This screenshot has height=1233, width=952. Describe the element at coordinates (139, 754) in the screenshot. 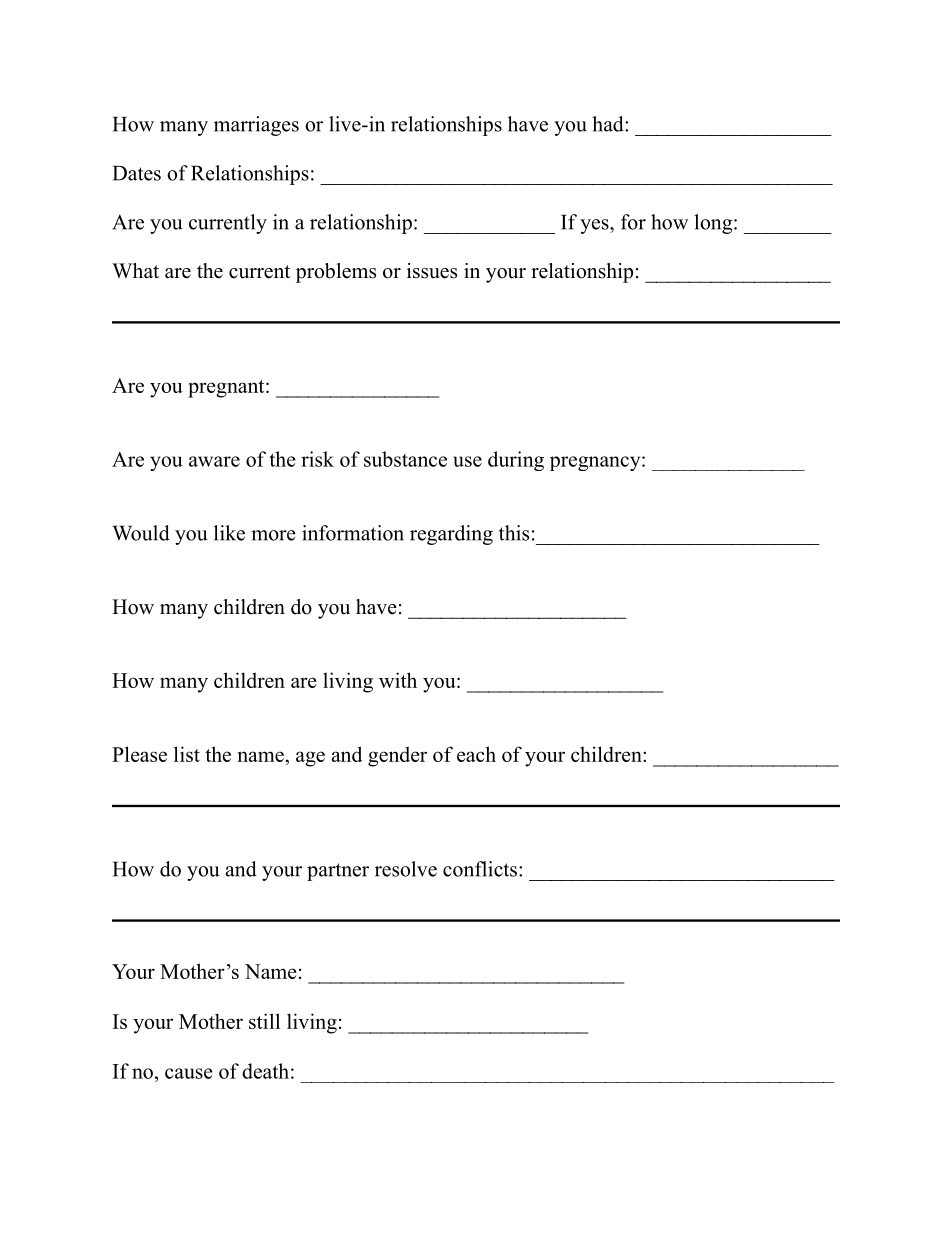

I see `Please` at that location.
